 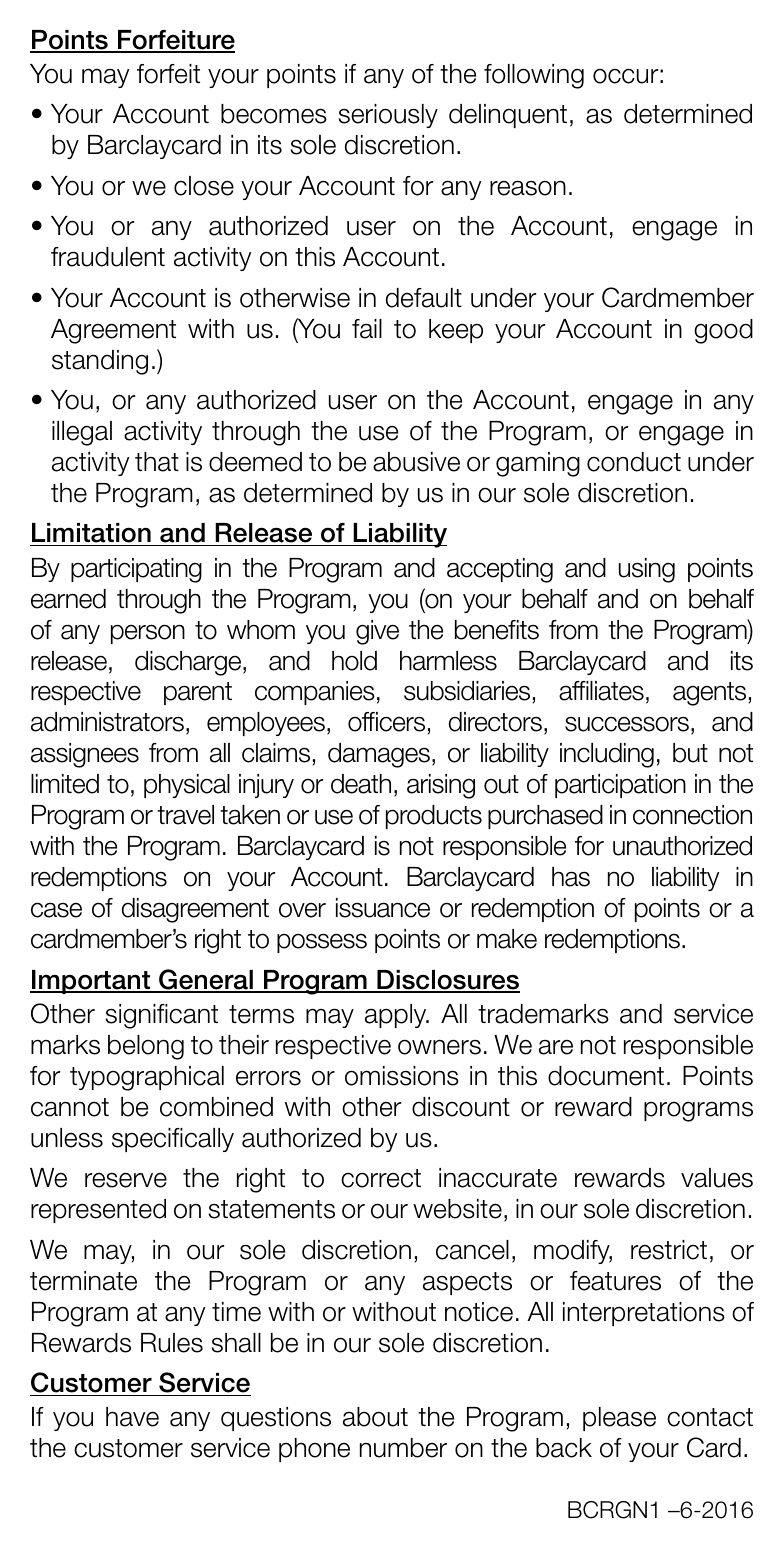 I want to click on person, so click(x=148, y=634).
